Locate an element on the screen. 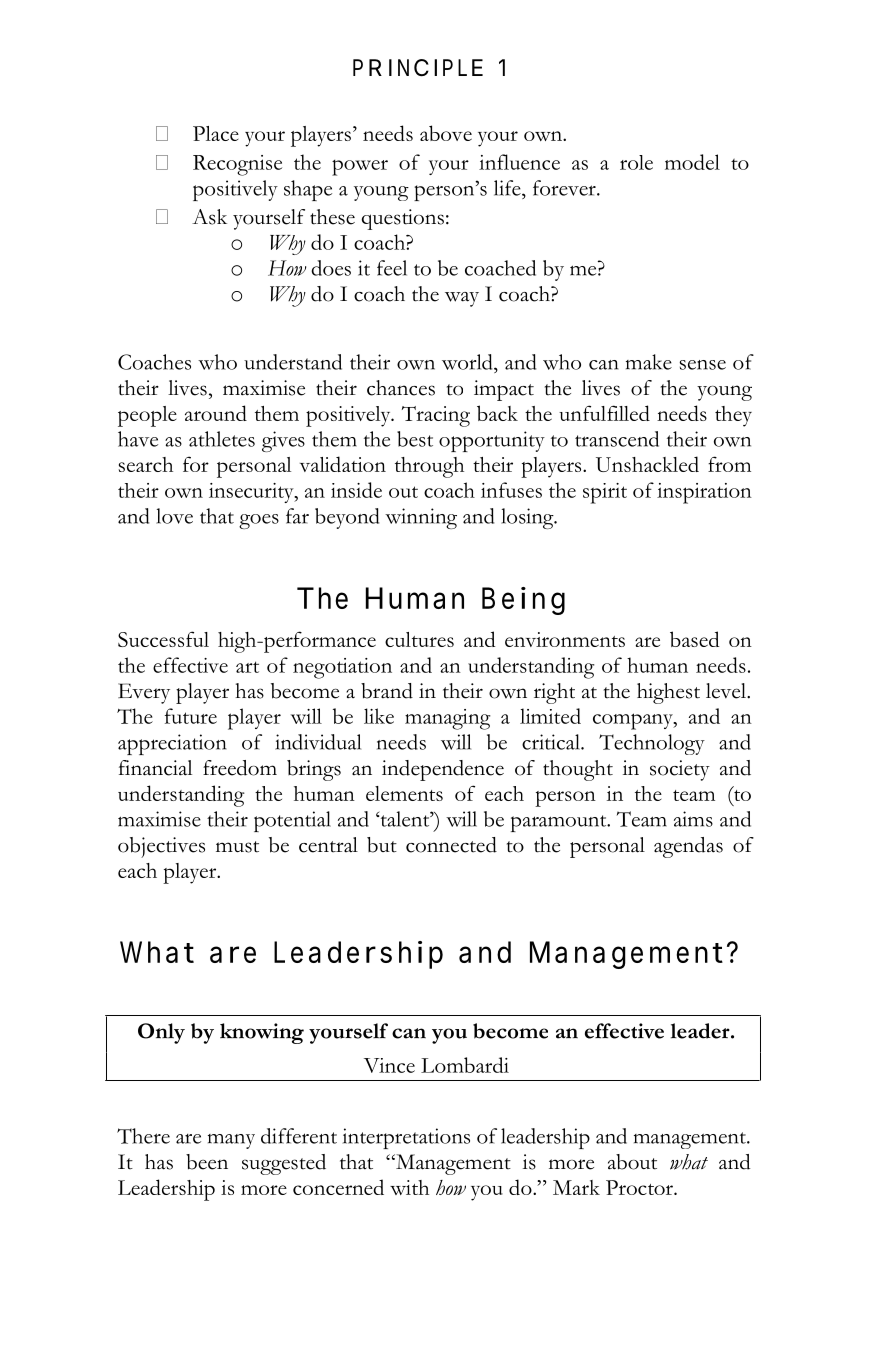  been is located at coordinates (207, 1162).
